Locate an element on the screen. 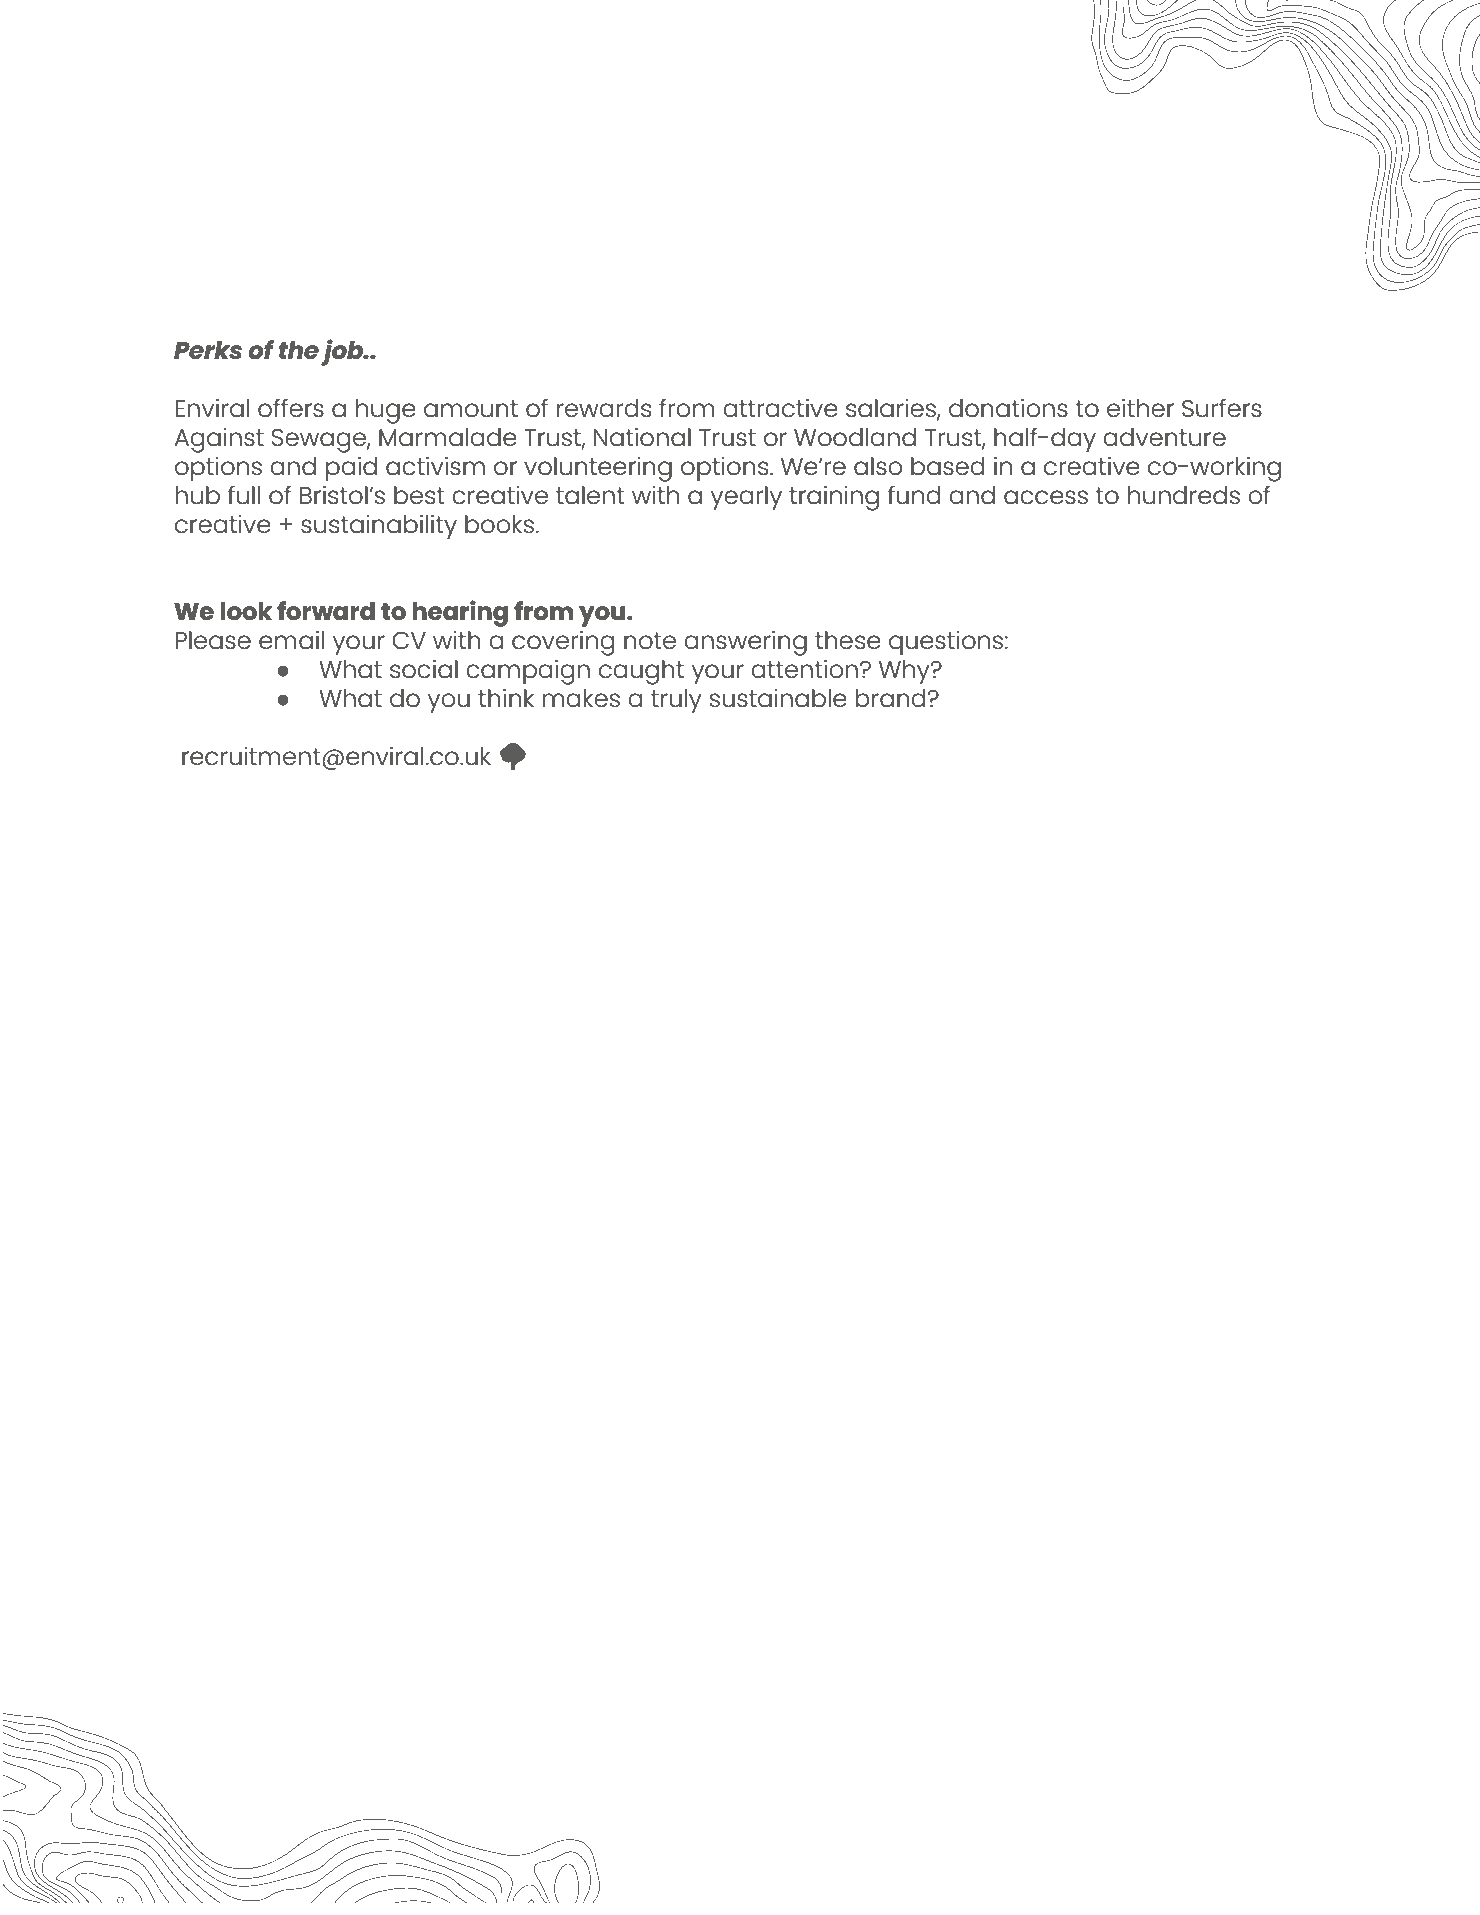 The width and height of the screenshot is (1480, 1915). forward is located at coordinates (326, 611).
